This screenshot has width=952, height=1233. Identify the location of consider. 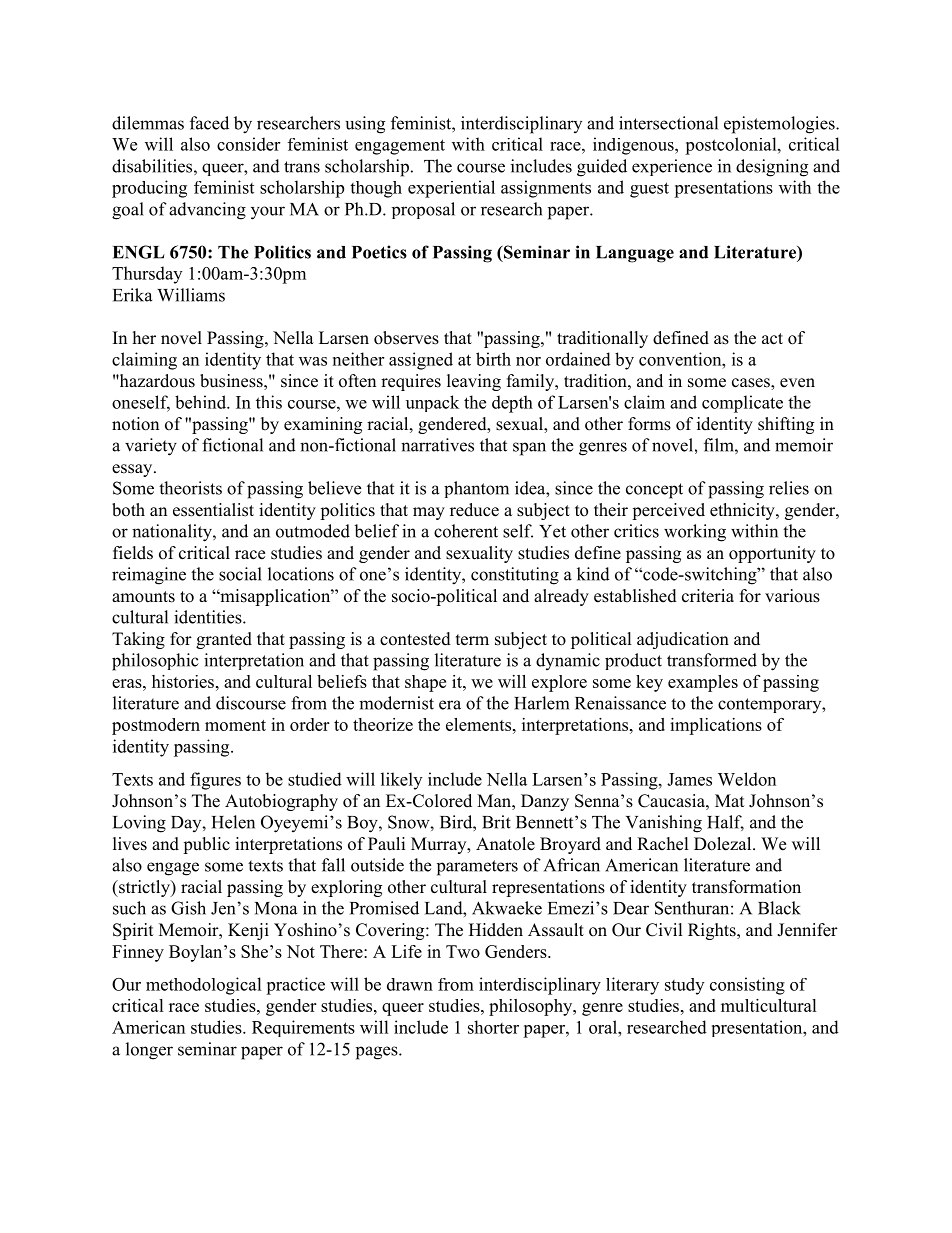
(248, 144).
